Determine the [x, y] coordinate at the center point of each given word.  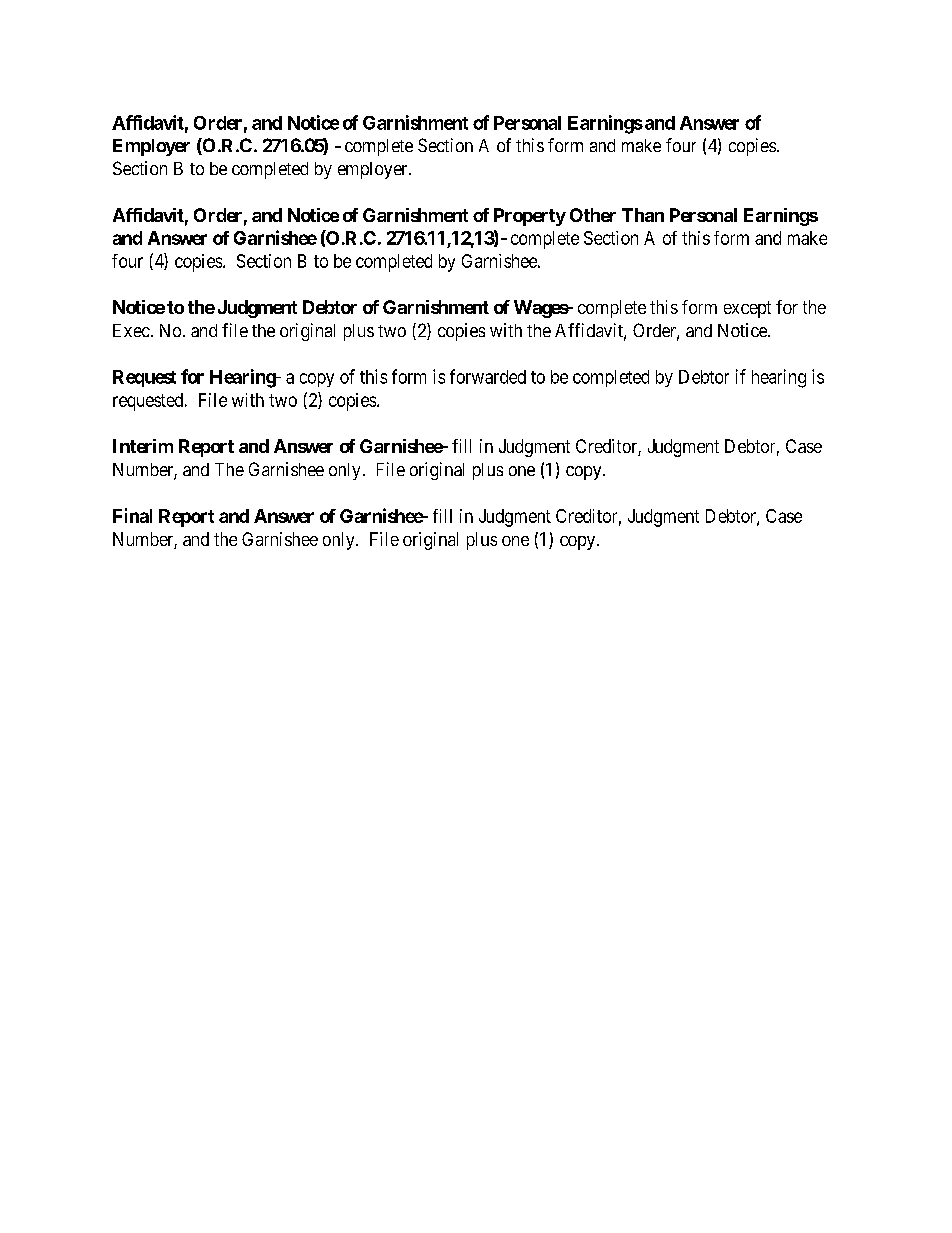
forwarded [488, 376]
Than [643, 215]
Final [132, 515]
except [747, 309]
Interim [143, 446]
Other [593, 215]
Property [530, 217]
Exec [131, 330]
